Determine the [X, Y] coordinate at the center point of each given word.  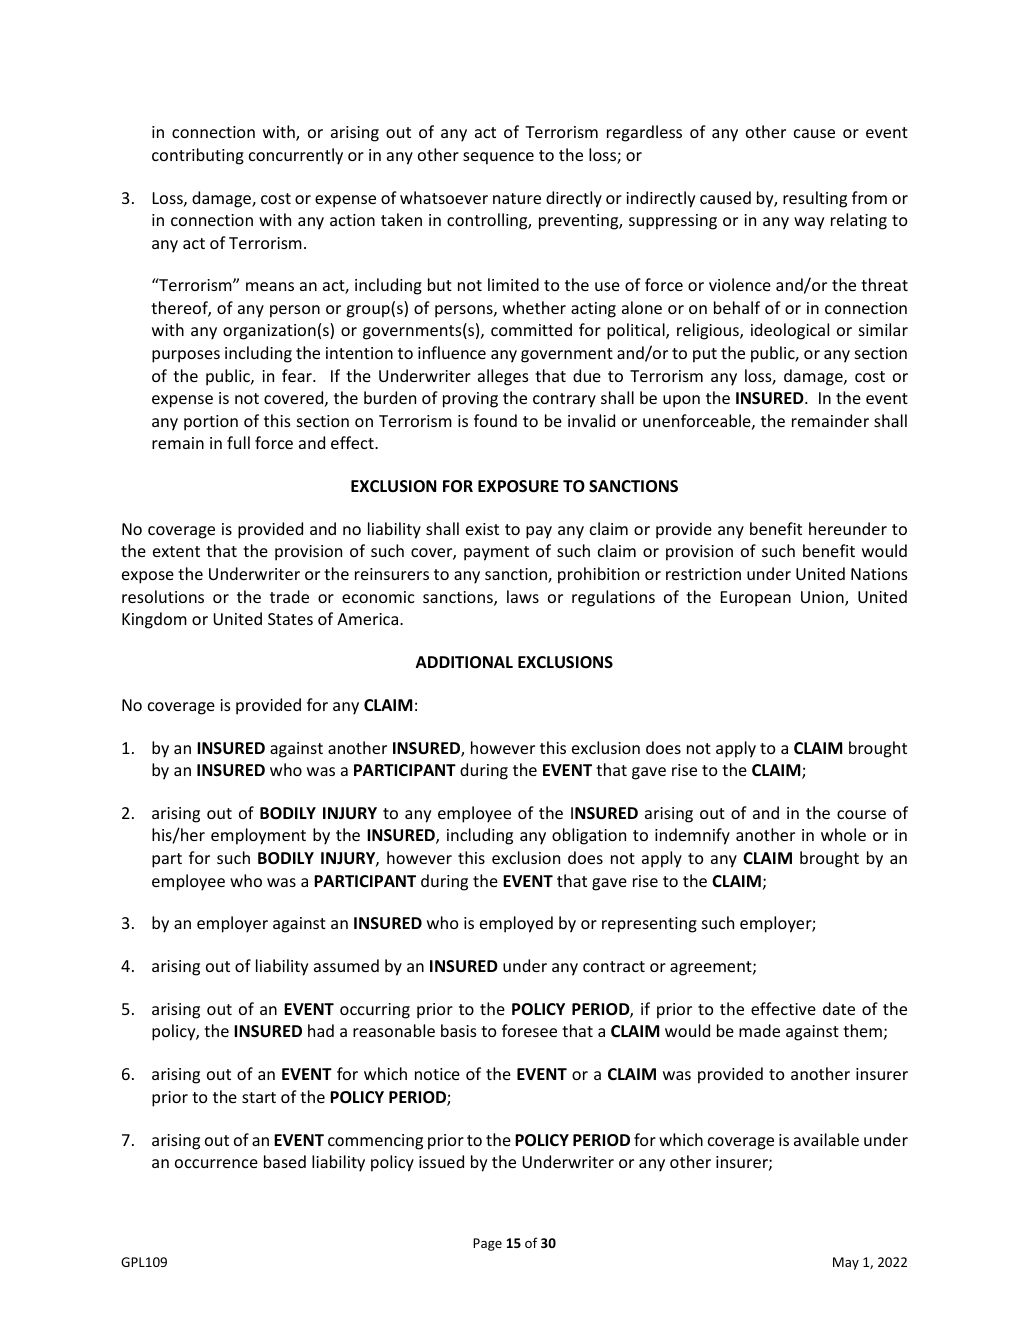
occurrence [216, 1163]
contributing [198, 156]
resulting [815, 199]
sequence [498, 158]
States [290, 619]
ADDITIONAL [464, 662]
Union [823, 598]
